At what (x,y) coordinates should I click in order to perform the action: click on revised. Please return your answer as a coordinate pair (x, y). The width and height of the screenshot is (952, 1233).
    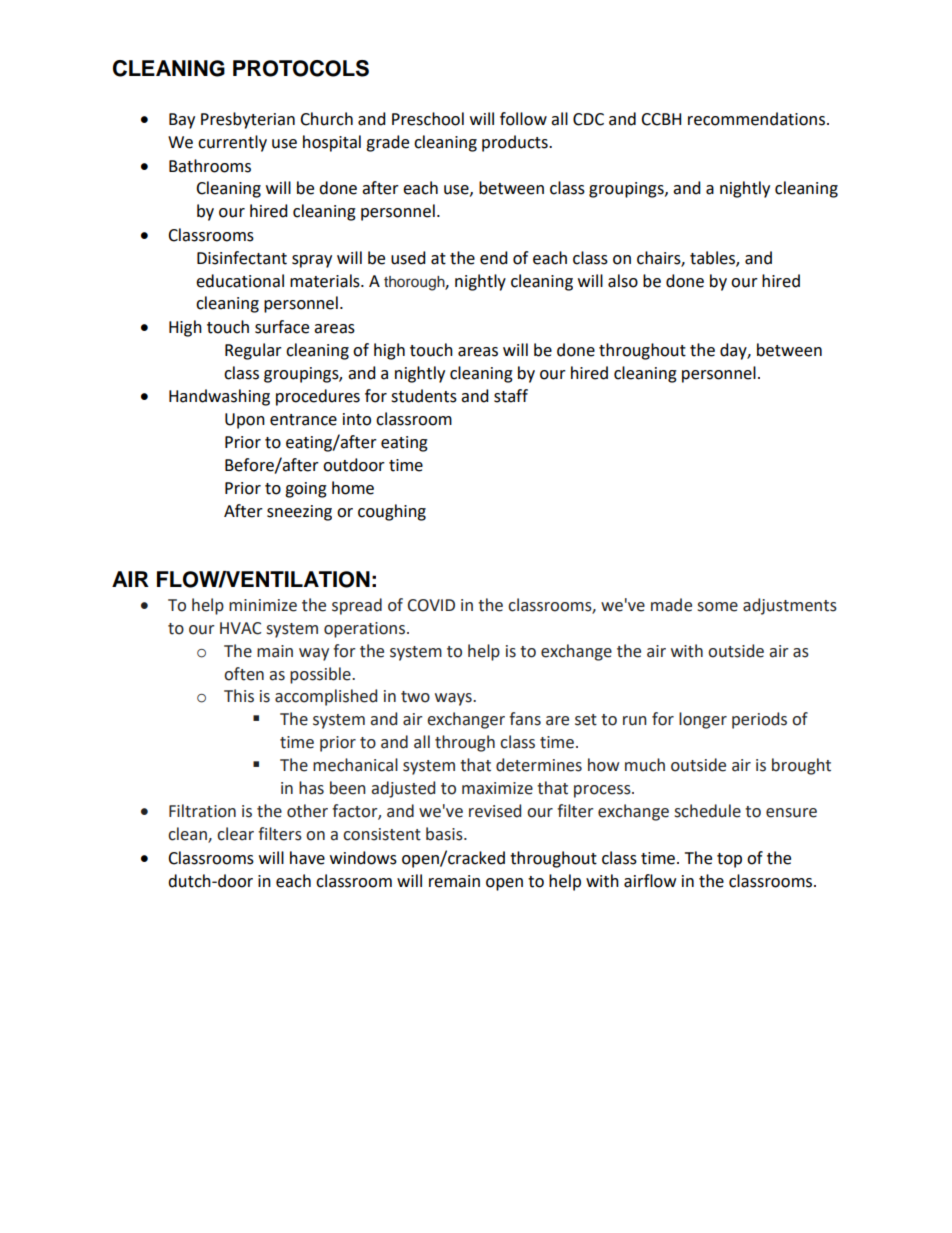
    Looking at the image, I should click on (495, 811).
